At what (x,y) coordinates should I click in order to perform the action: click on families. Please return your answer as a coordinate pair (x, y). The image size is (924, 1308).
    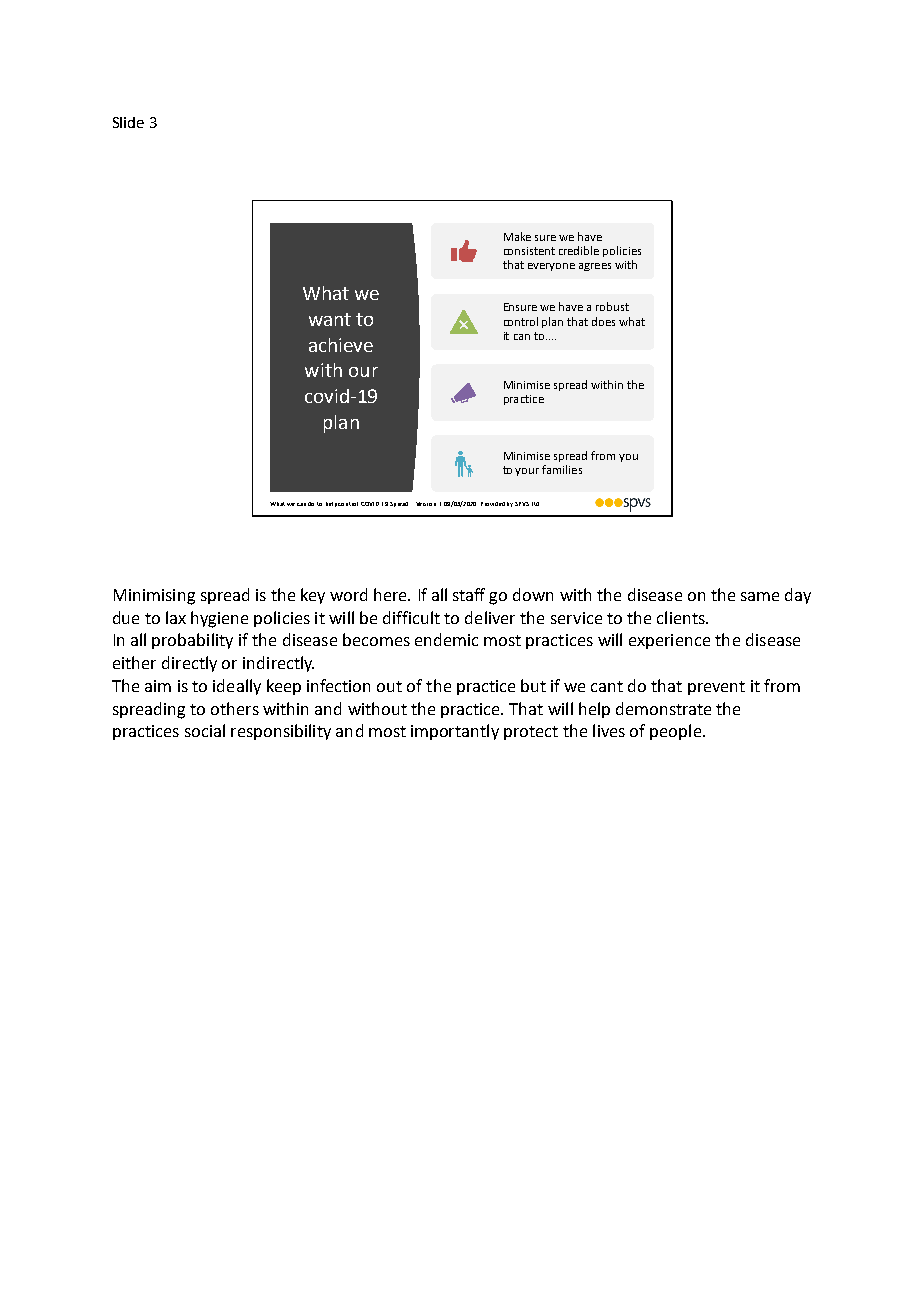
    Looking at the image, I should click on (562, 469).
